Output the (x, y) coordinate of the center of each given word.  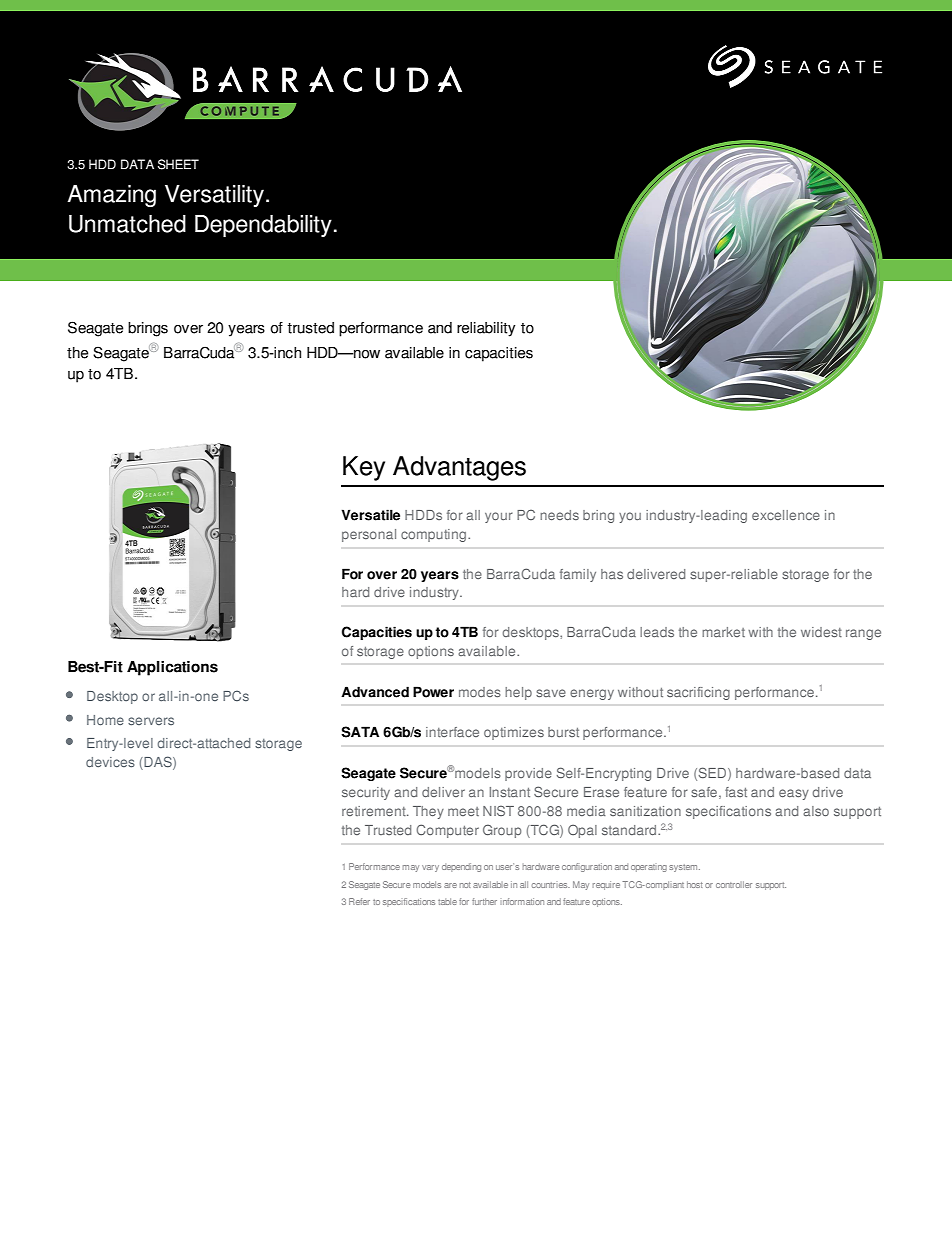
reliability (486, 329)
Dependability (263, 226)
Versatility (216, 196)
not (465, 885)
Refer (359, 901)
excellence (786, 515)
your (499, 517)
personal (369, 535)
